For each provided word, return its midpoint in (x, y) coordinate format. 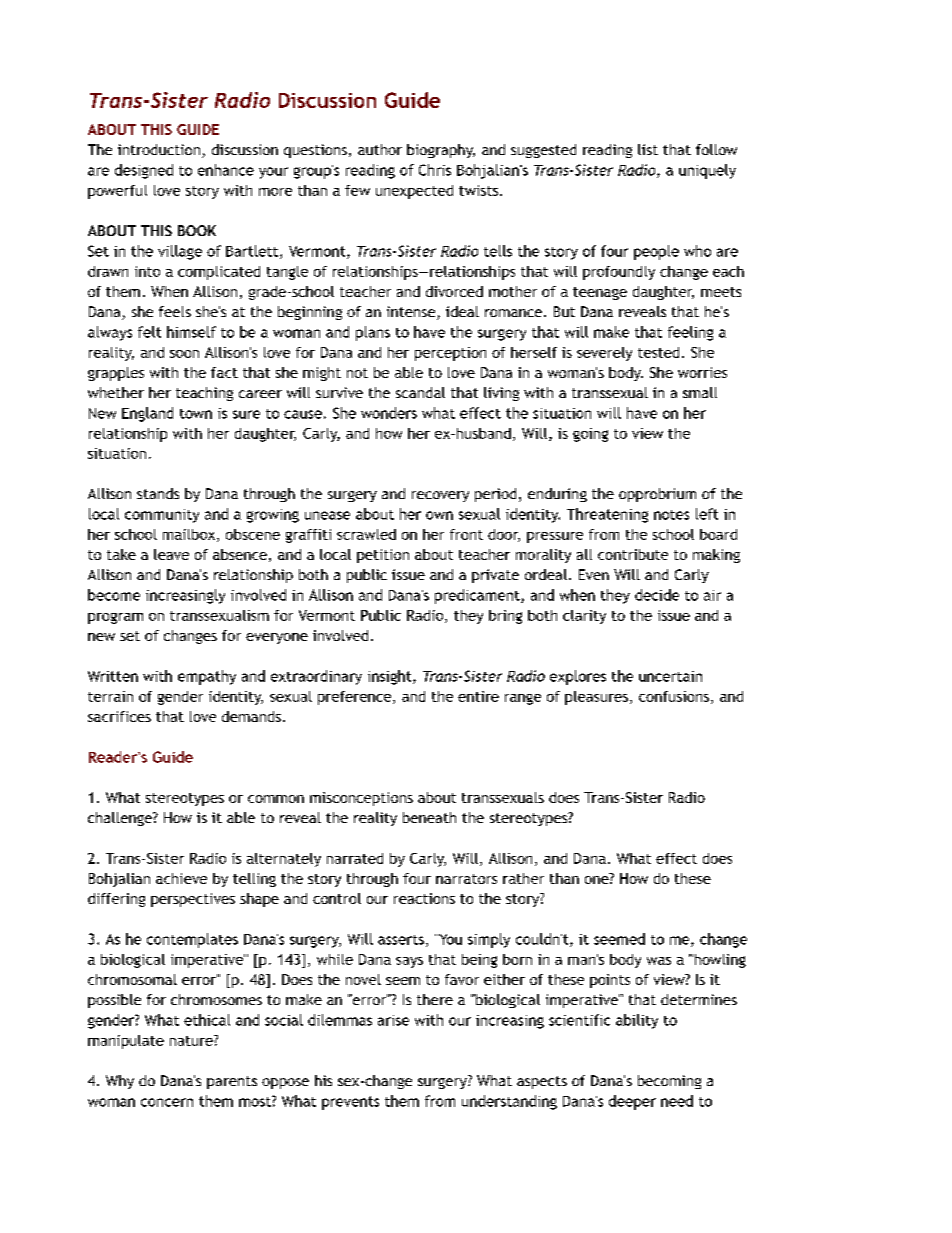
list (648, 149)
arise (393, 1020)
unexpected (414, 192)
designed (144, 171)
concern (167, 1102)
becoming (669, 1082)
